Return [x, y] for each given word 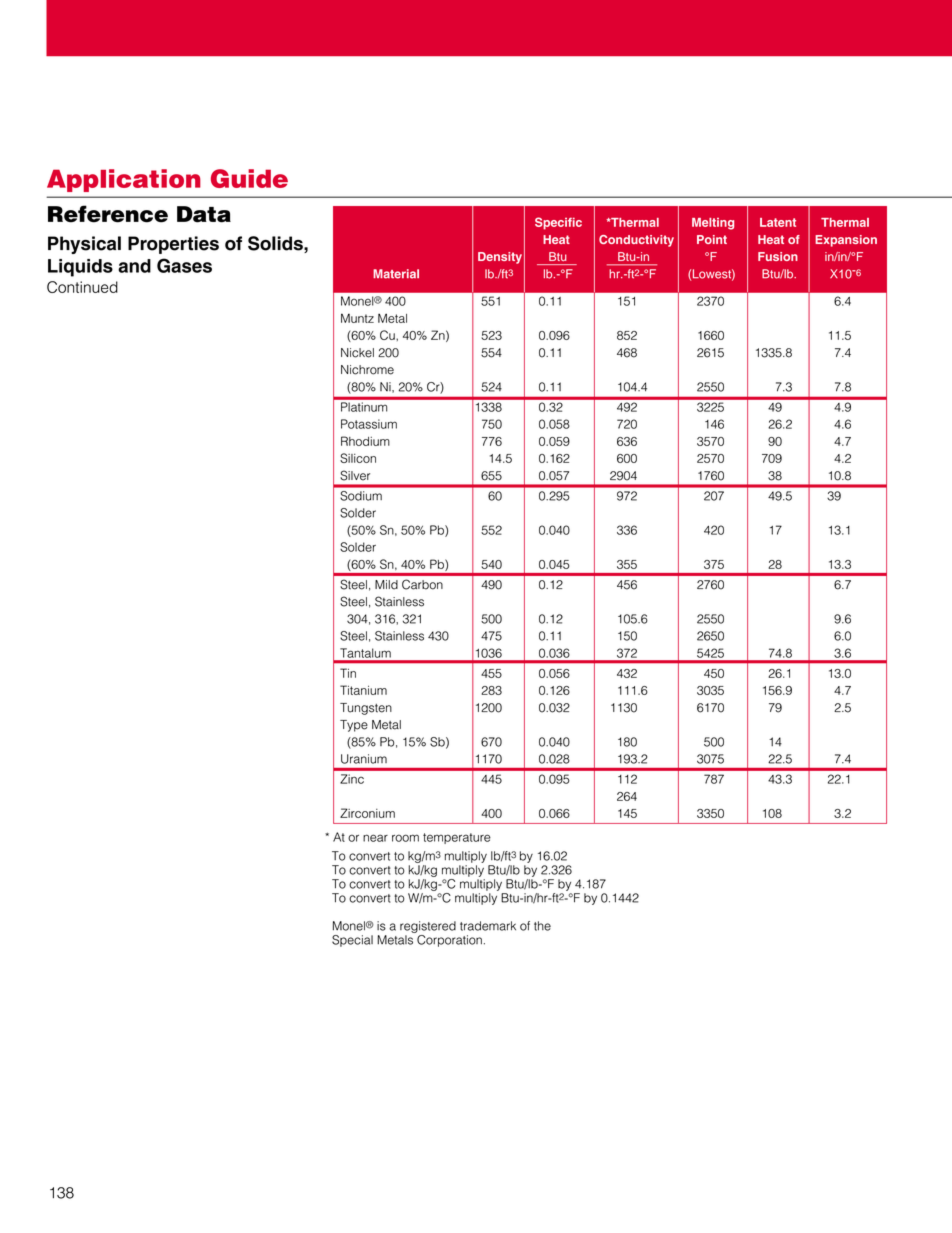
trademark [488, 926]
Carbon [422, 584]
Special [352, 941]
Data [204, 214]
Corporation [449, 941]
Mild [386, 585]
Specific [558, 223]
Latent [778, 222]
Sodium [361, 496]
